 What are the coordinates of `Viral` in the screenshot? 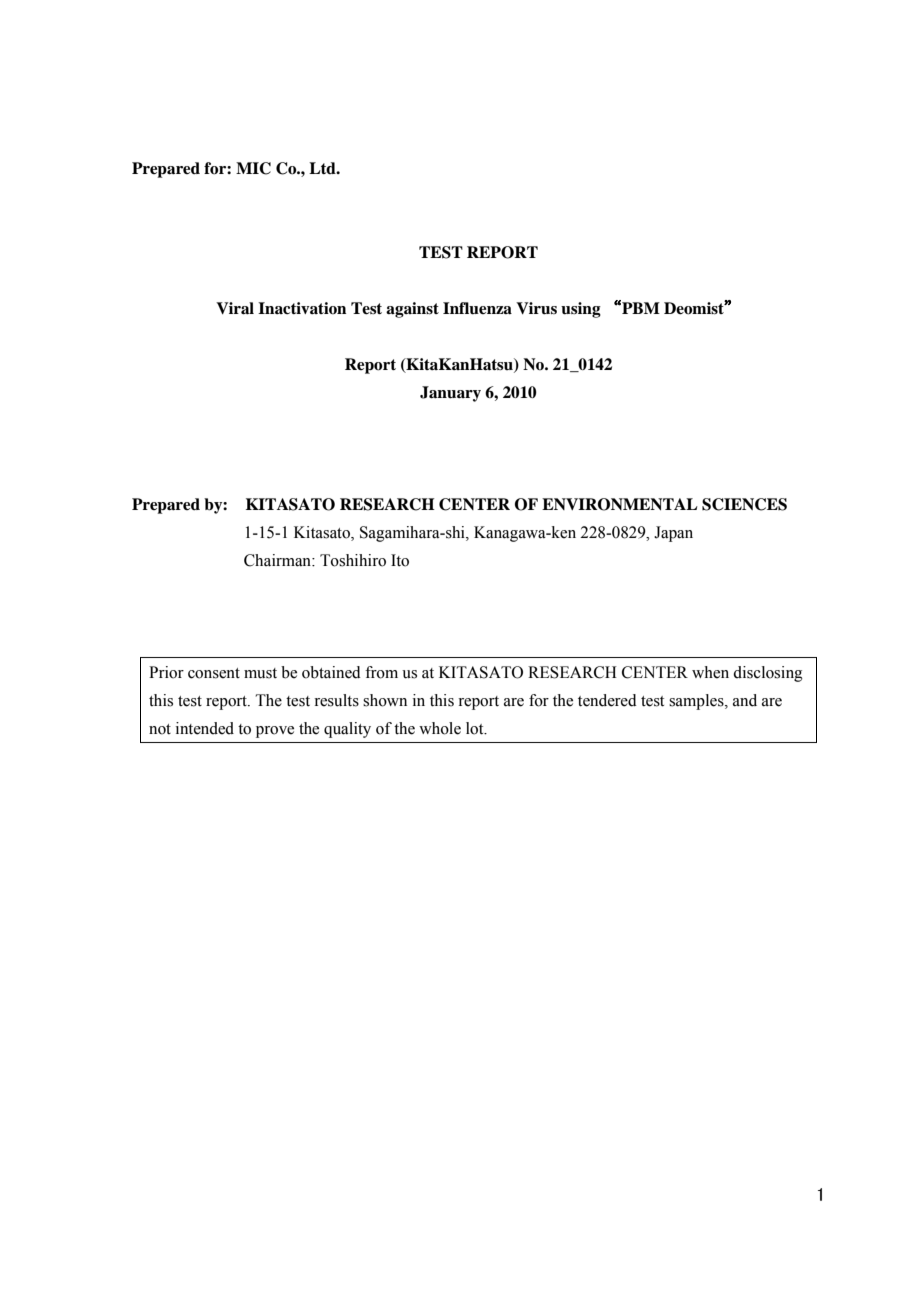 It's located at (235, 308).
